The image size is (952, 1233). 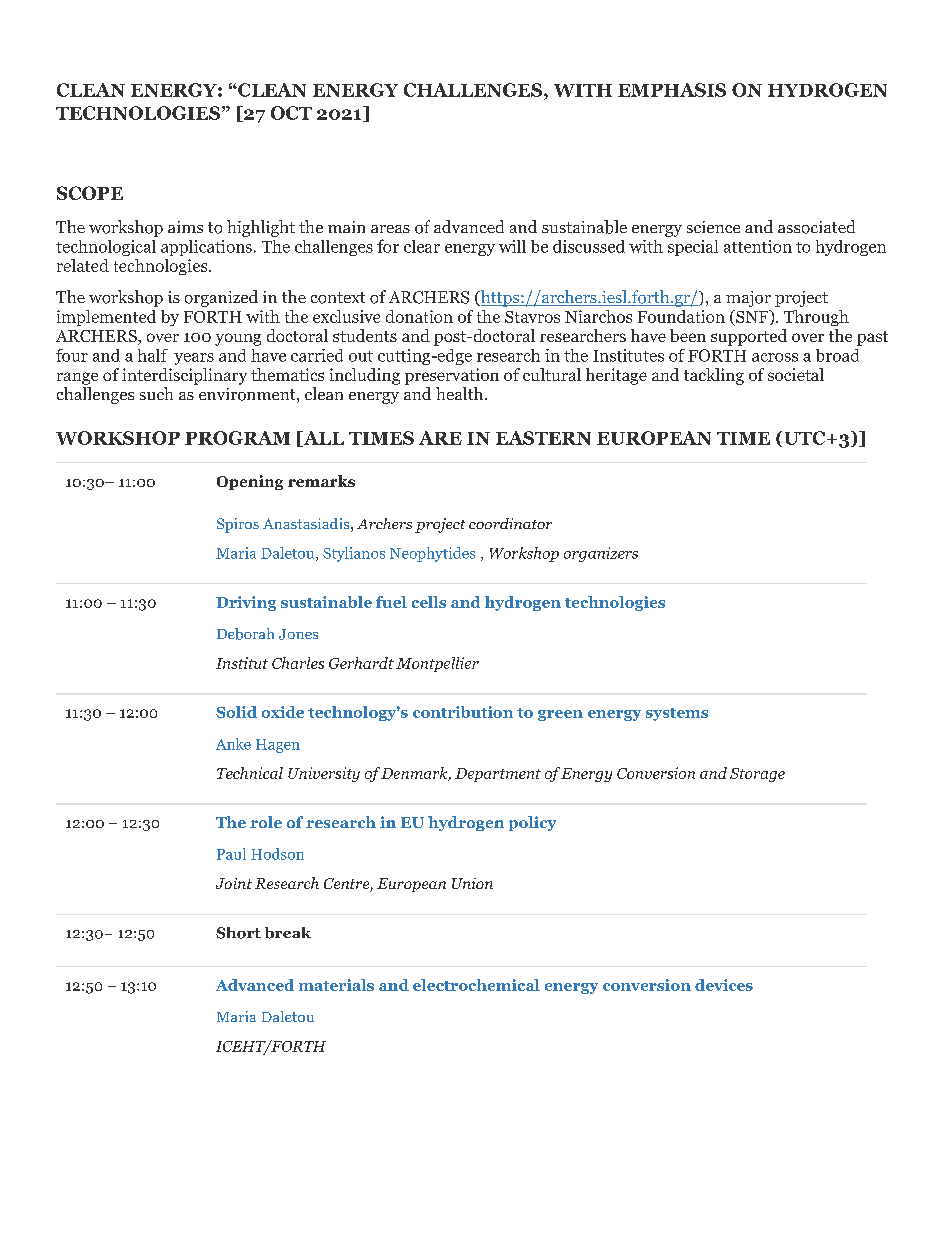 I want to click on SCOPE, so click(x=90, y=193).
